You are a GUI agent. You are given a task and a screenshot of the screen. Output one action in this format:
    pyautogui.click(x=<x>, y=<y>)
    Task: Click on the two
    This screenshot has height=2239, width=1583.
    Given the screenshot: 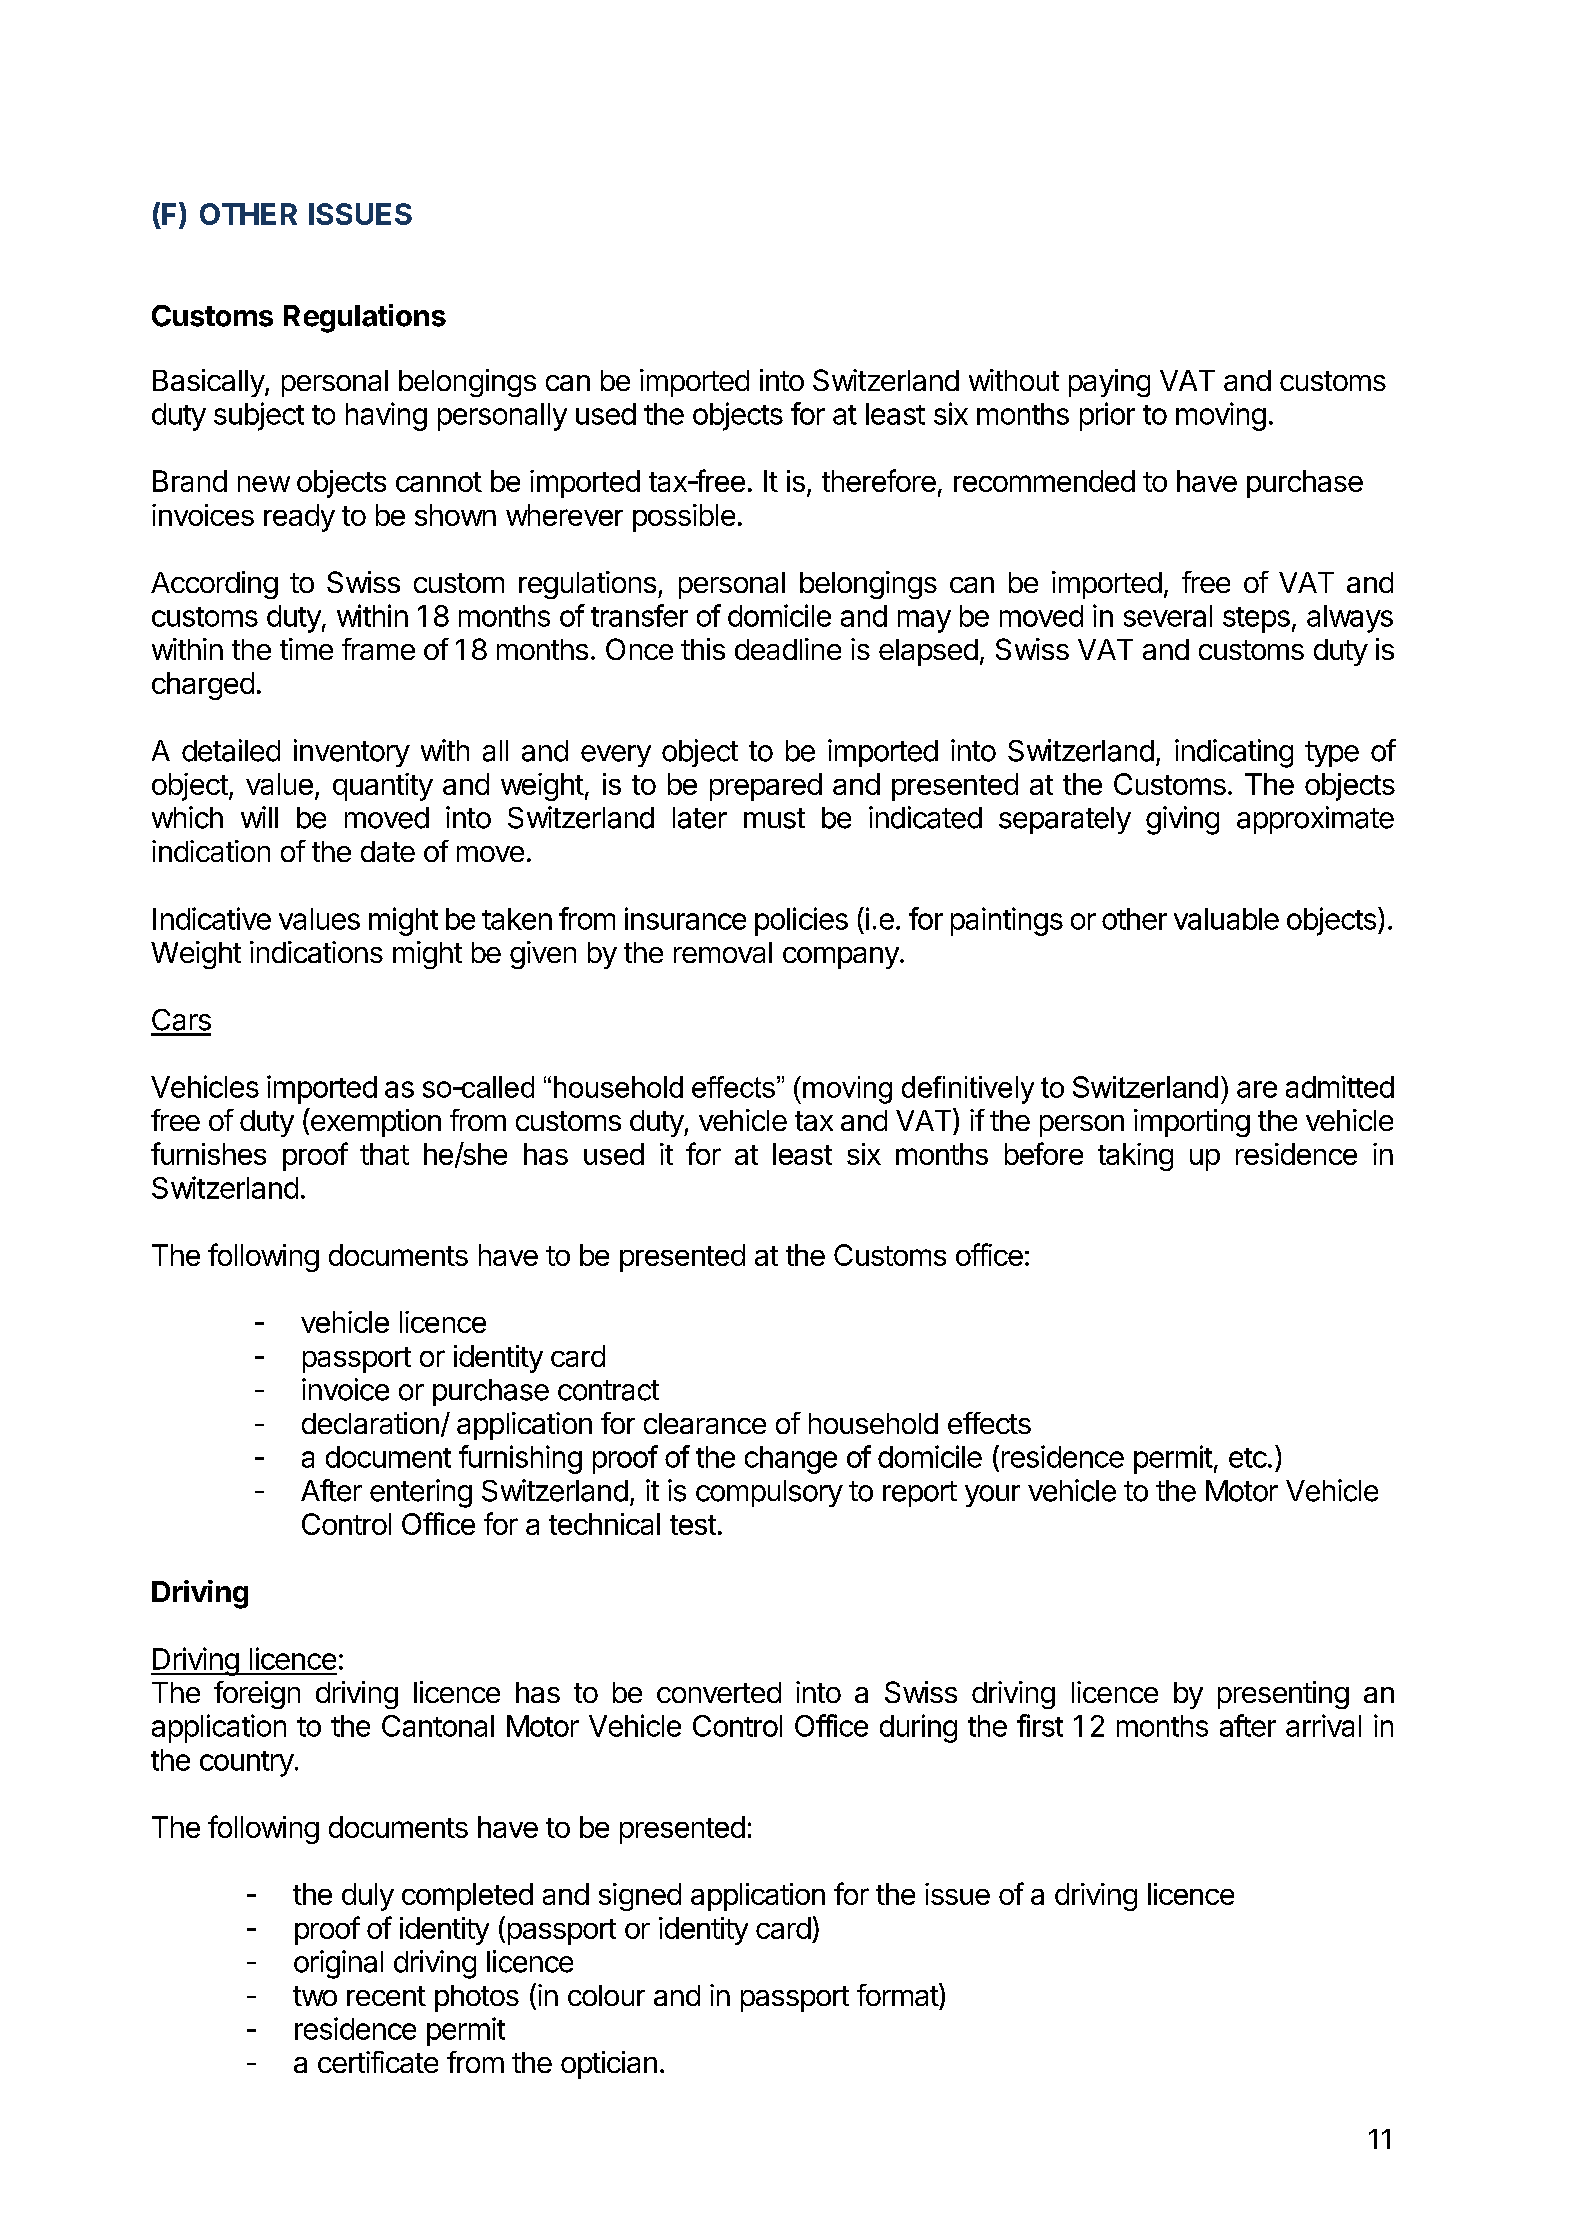 What is the action you would take?
    pyautogui.click(x=315, y=1996)
